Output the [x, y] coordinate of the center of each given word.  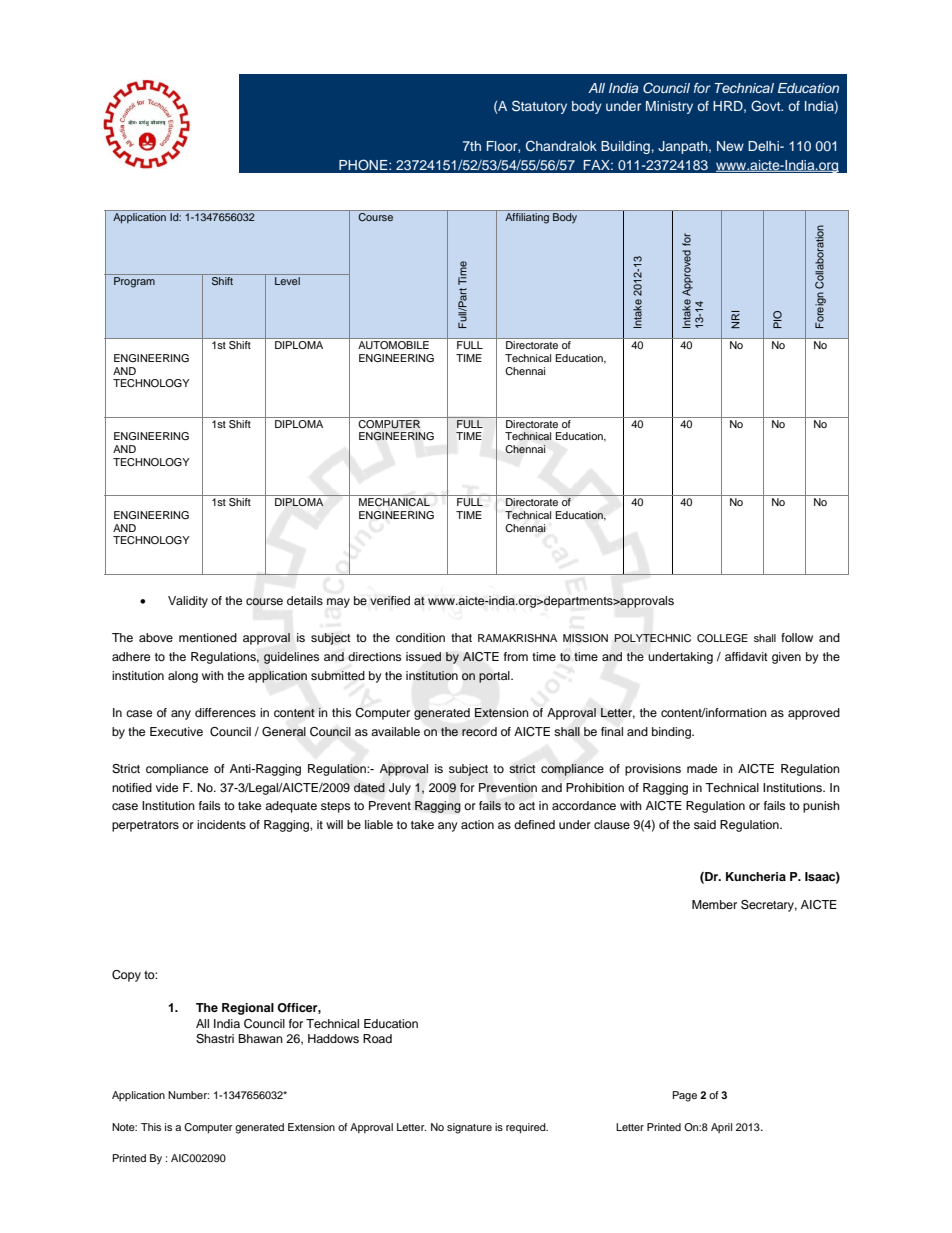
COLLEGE [722, 638]
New [730, 146]
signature [469, 1128]
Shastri [215, 1039]
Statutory [539, 107]
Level [287, 281]
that [461, 637]
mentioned [208, 637]
